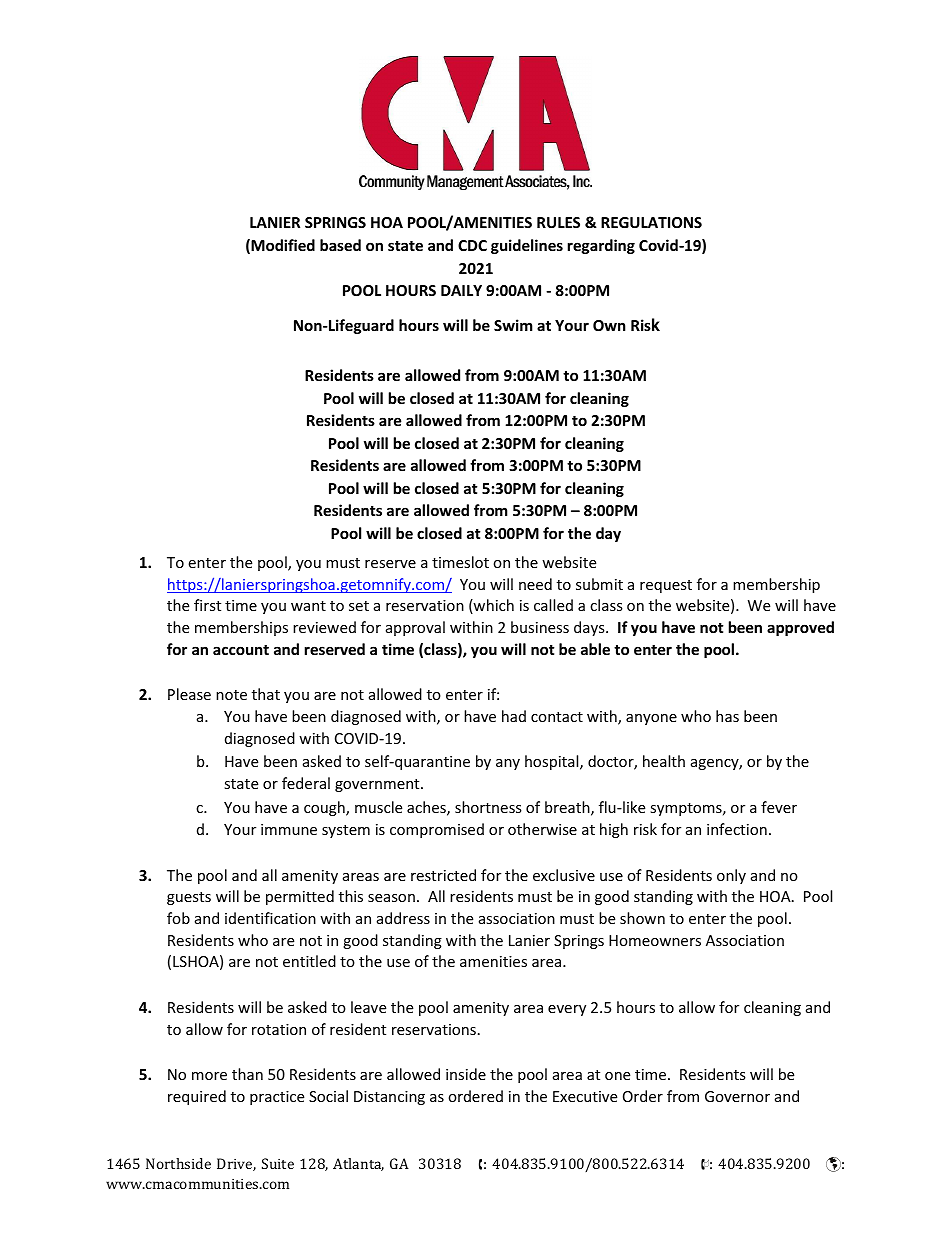  I want to click on request, so click(666, 586).
